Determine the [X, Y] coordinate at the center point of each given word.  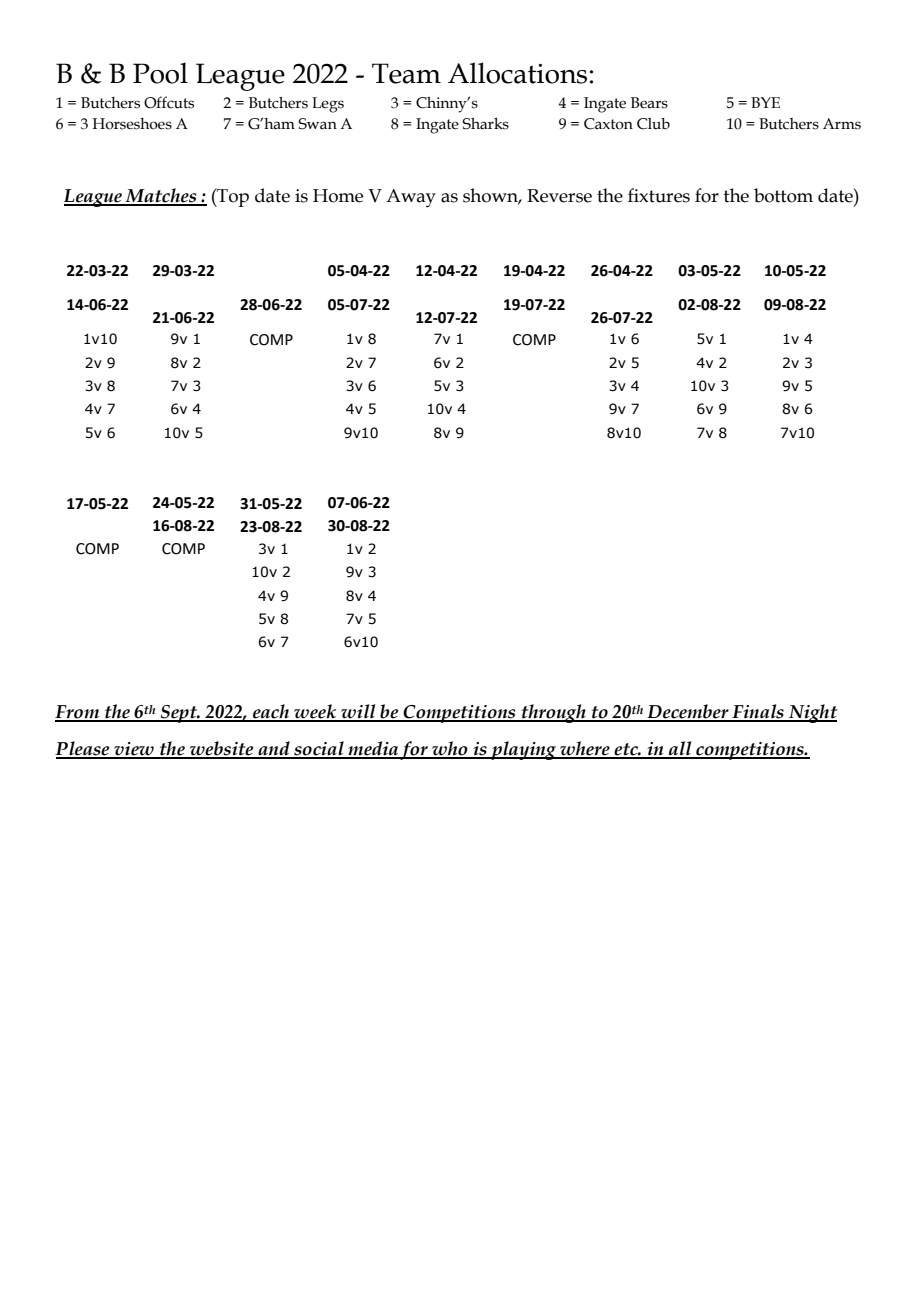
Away [411, 198]
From [78, 713]
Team [406, 73]
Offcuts [169, 102]
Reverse [559, 196]
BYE [765, 102]
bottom [783, 195]
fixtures [659, 195]
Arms [842, 124]
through [553, 713]
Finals [758, 712]
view [134, 750]
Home [338, 196]
